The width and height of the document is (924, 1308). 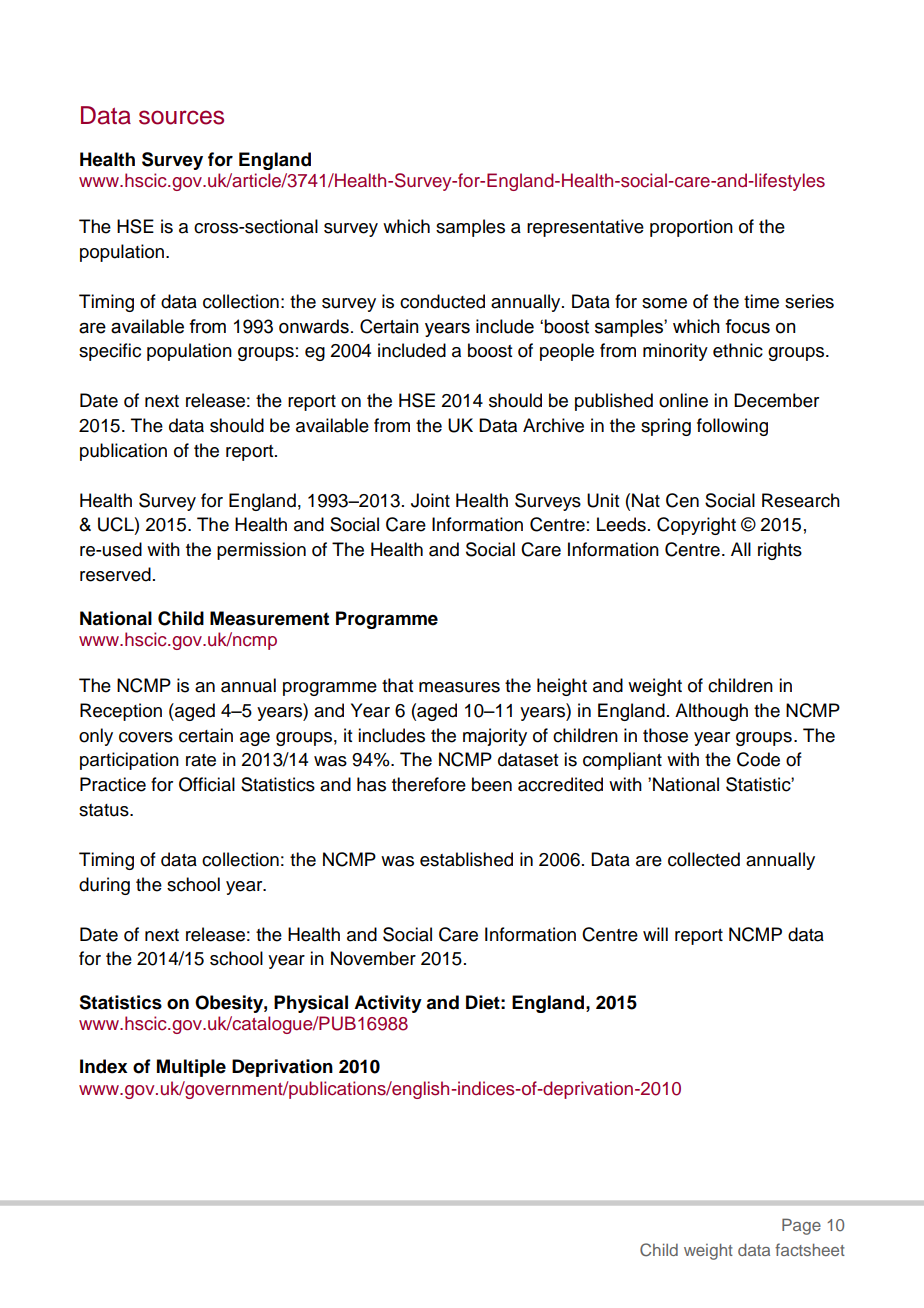 What do you see at coordinates (261, 551) in the document?
I see `permission` at bounding box center [261, 551].
